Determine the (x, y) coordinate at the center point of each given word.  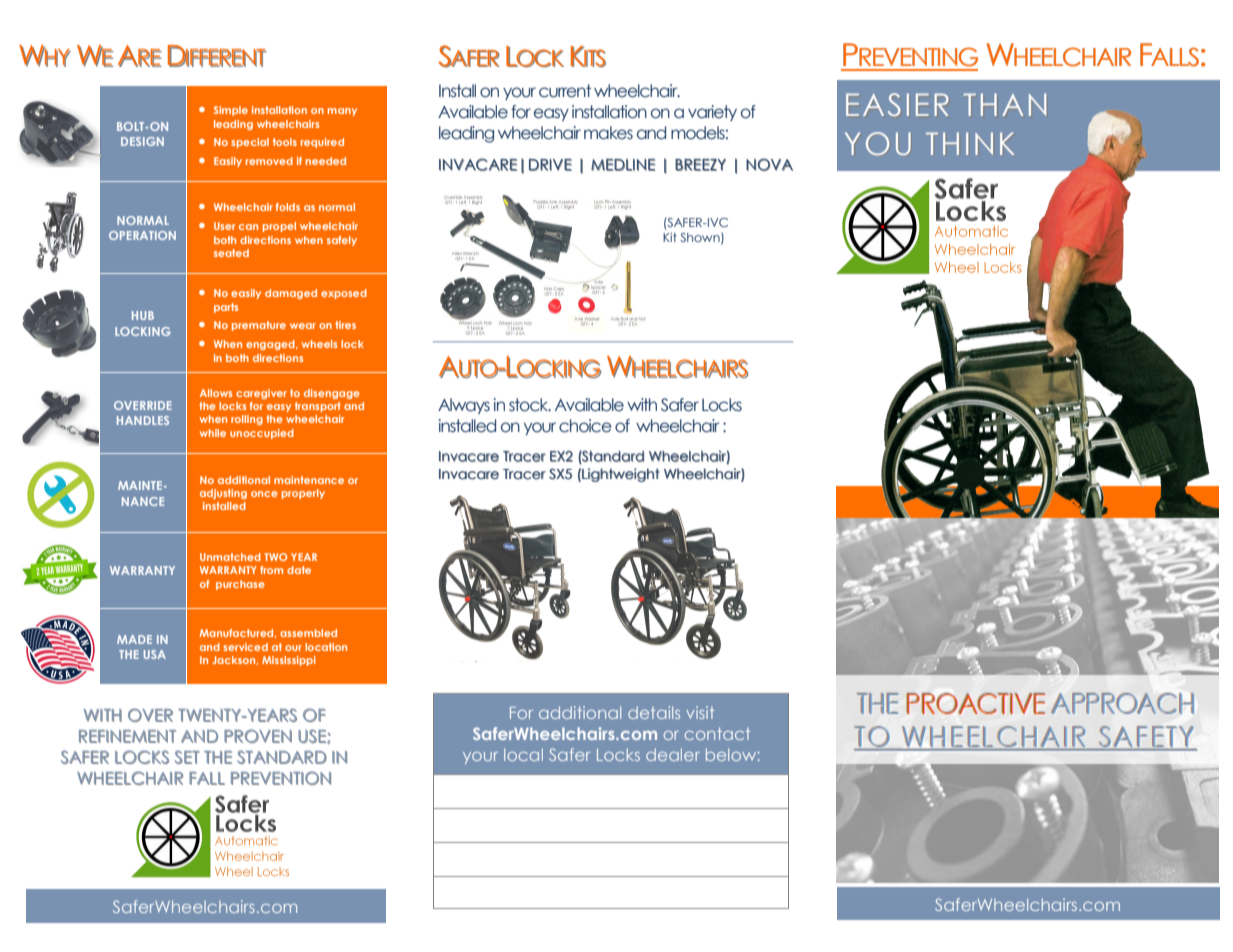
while (212, 433)
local (523, 754)
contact (717, 733)
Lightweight (621, 475)
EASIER (897, 104)
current (565, 91)
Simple (231, 111)
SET (187, 757)
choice (585, 426)
